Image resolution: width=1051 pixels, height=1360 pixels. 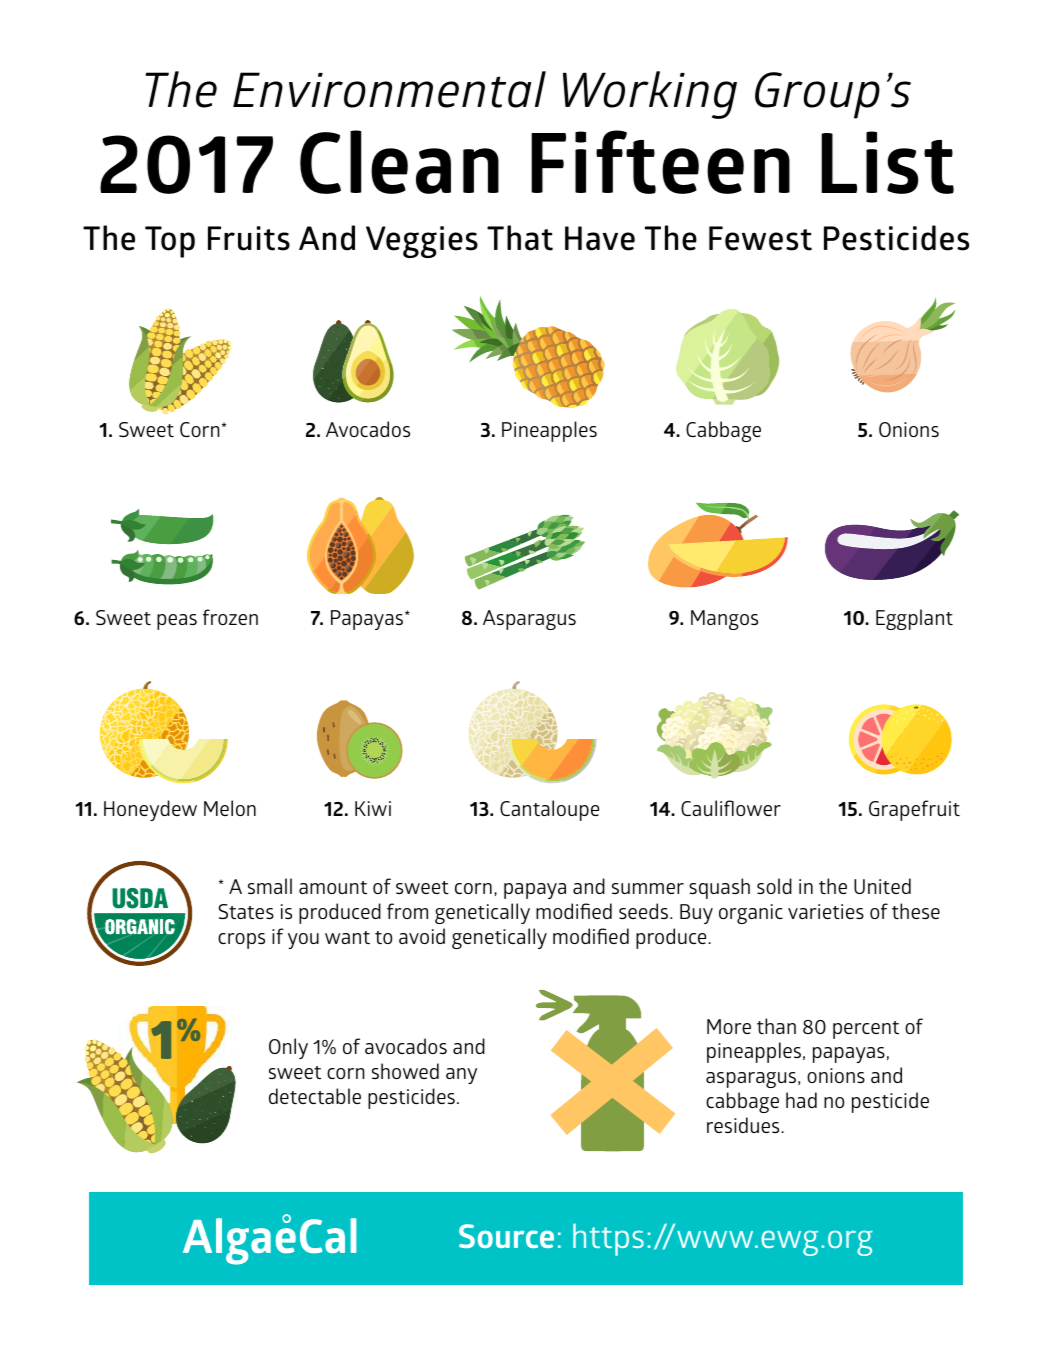 What do you see at coordinates (650, 95) in the screenshot?
I see `Working` at bounding box center [650, 95].
